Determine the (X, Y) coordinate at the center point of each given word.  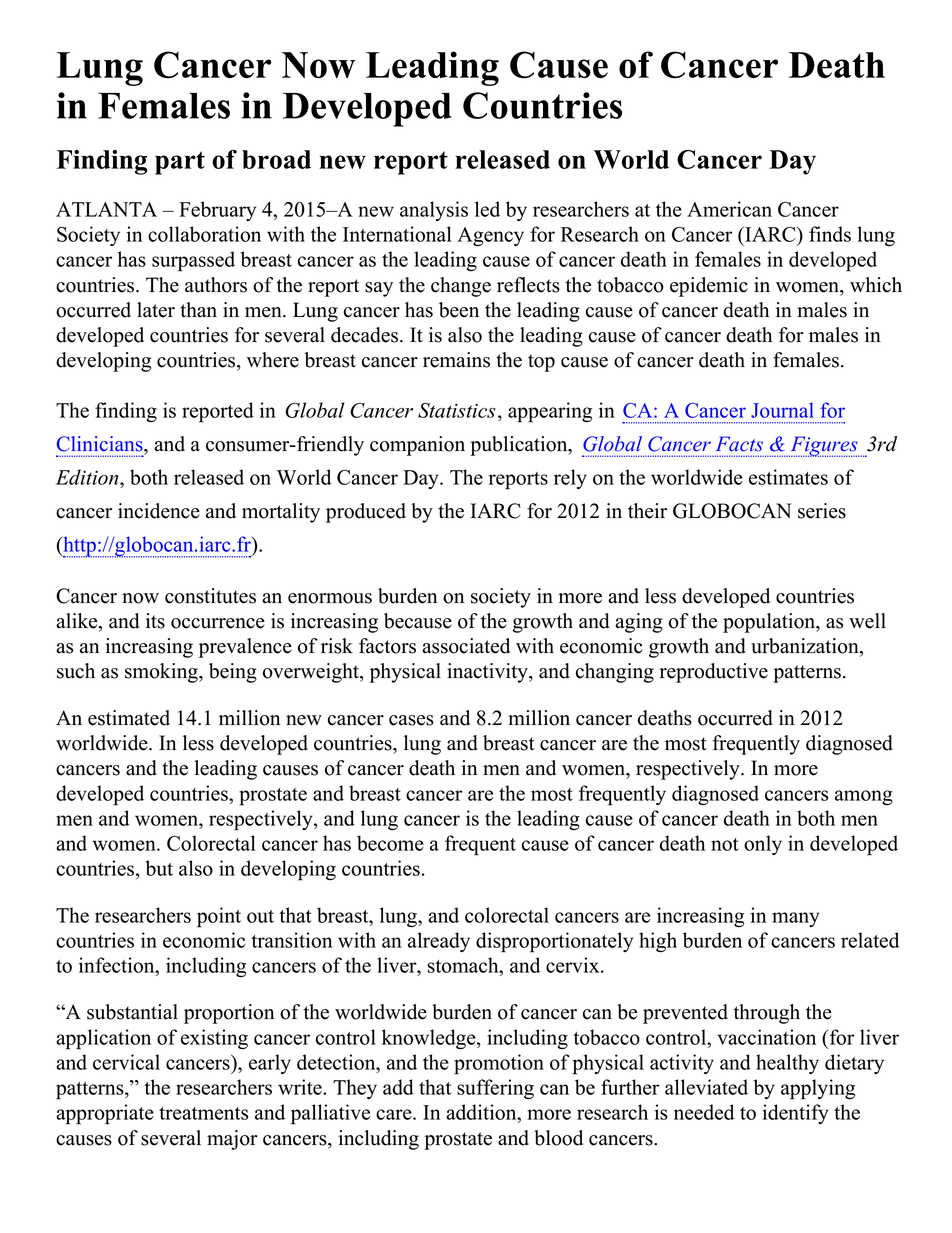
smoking (162, 673)
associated (466, 646)
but (159, 868)
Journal (782, 410)
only (763, 845)
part (180, 163)
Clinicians (101, 444)
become (390, 843)
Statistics (457, 410)
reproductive (713, 673)
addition (482, 1112)
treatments (203, 1113)
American (729, 209)
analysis (434, 211)
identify (796, 1114)
